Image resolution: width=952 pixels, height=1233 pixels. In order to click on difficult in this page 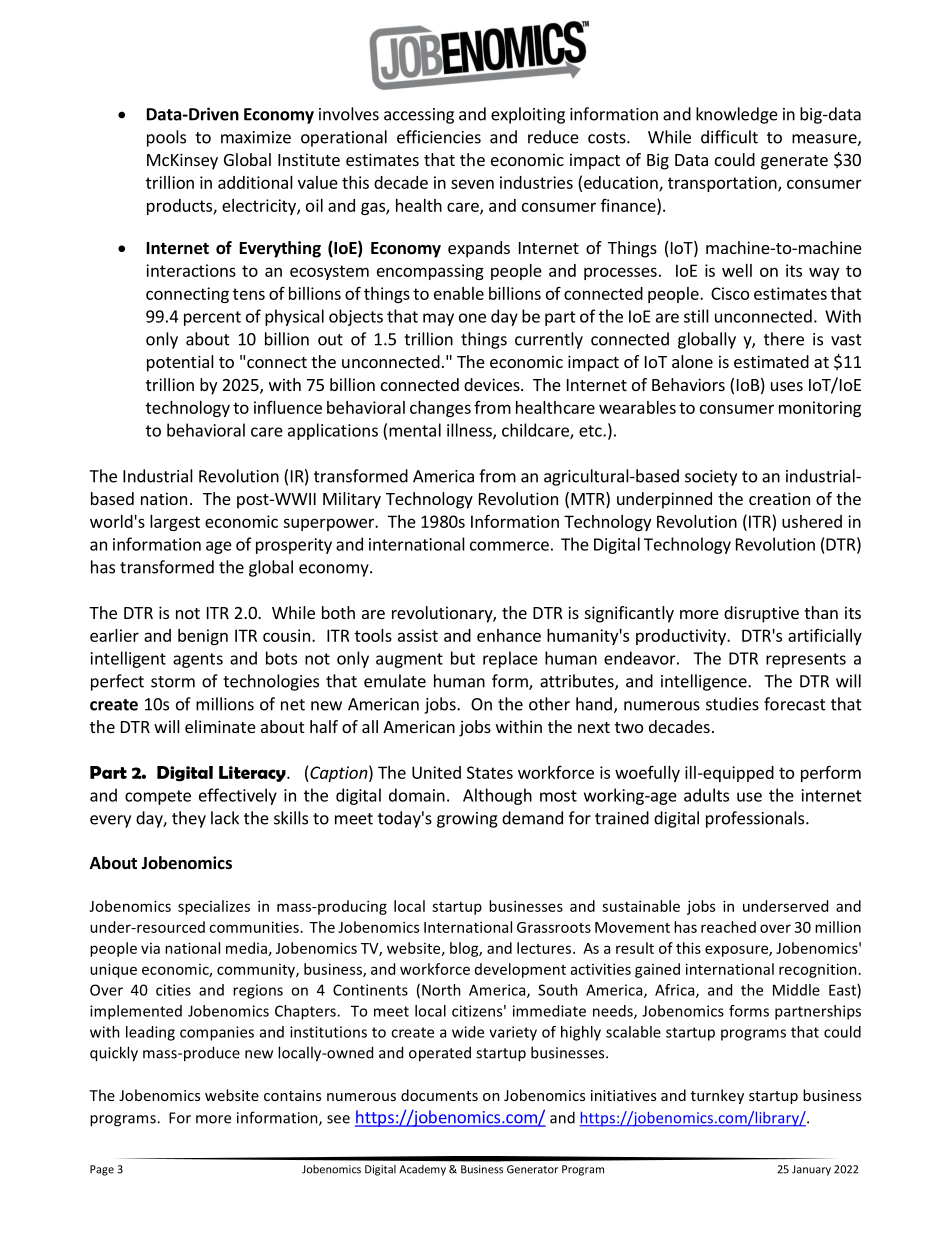, I will do `click(729, 137)`.
